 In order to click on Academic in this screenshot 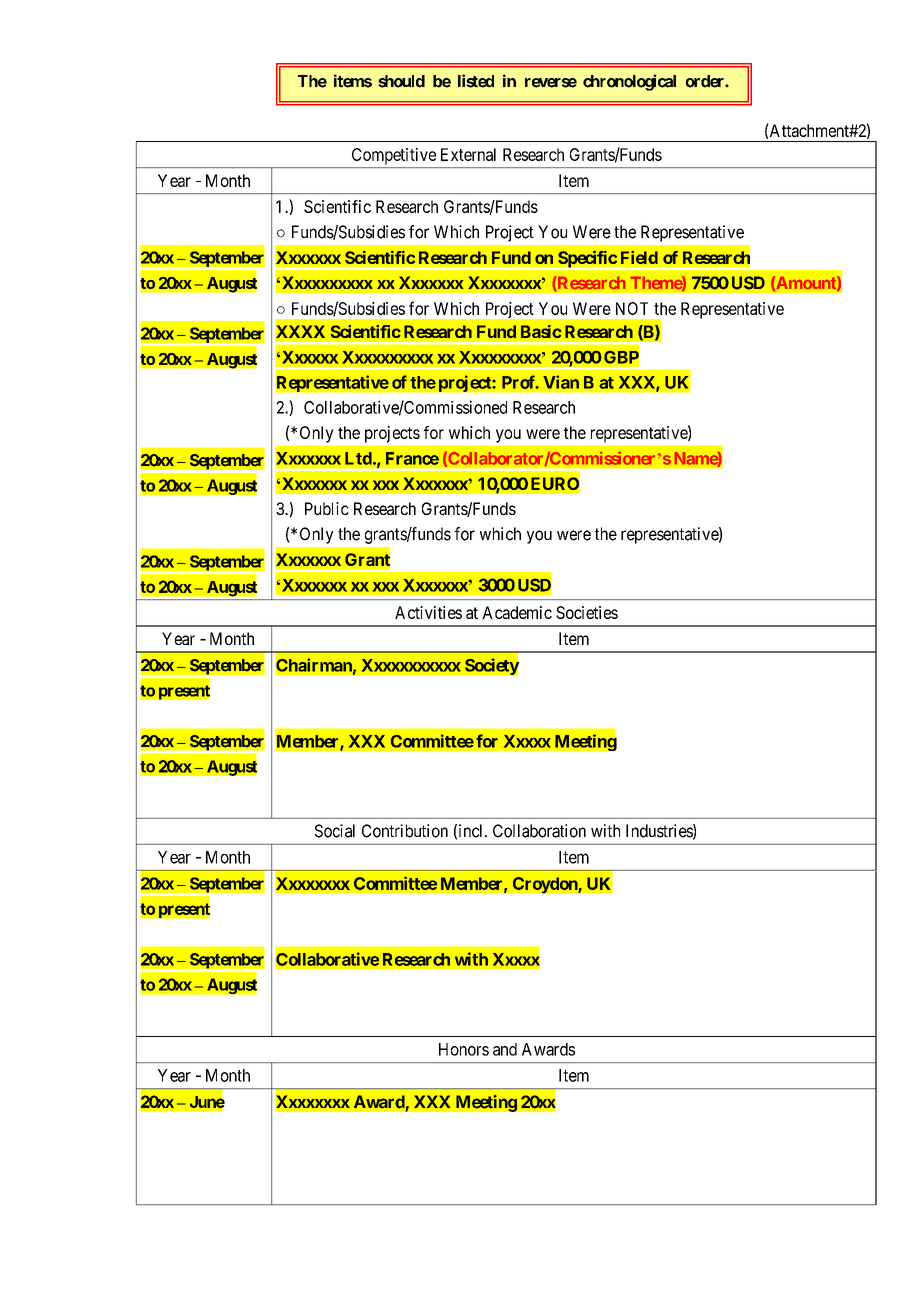, I will do `click(517, 612)`.
